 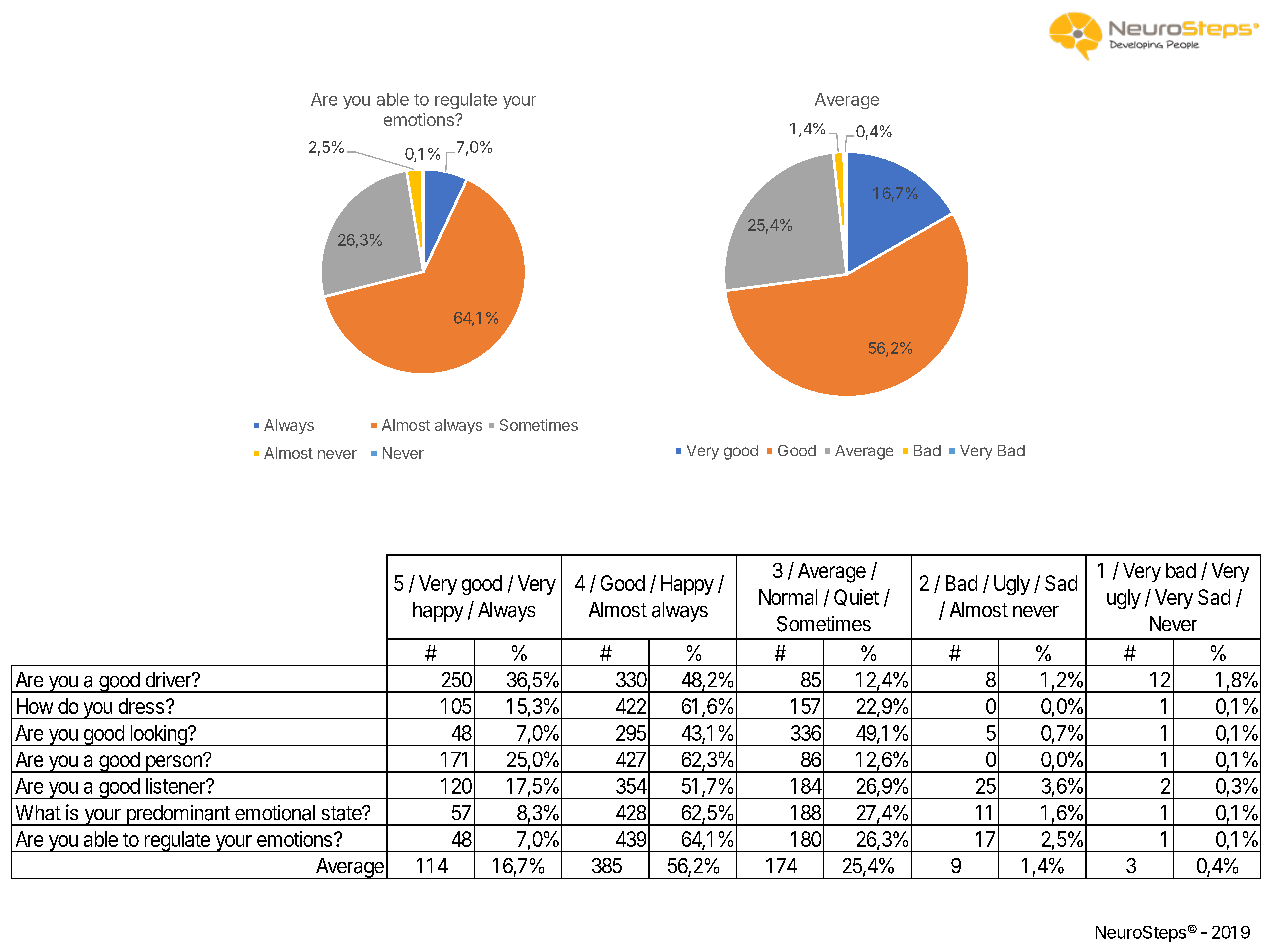 I want to click on predominant, so click(x=178, y=815).
